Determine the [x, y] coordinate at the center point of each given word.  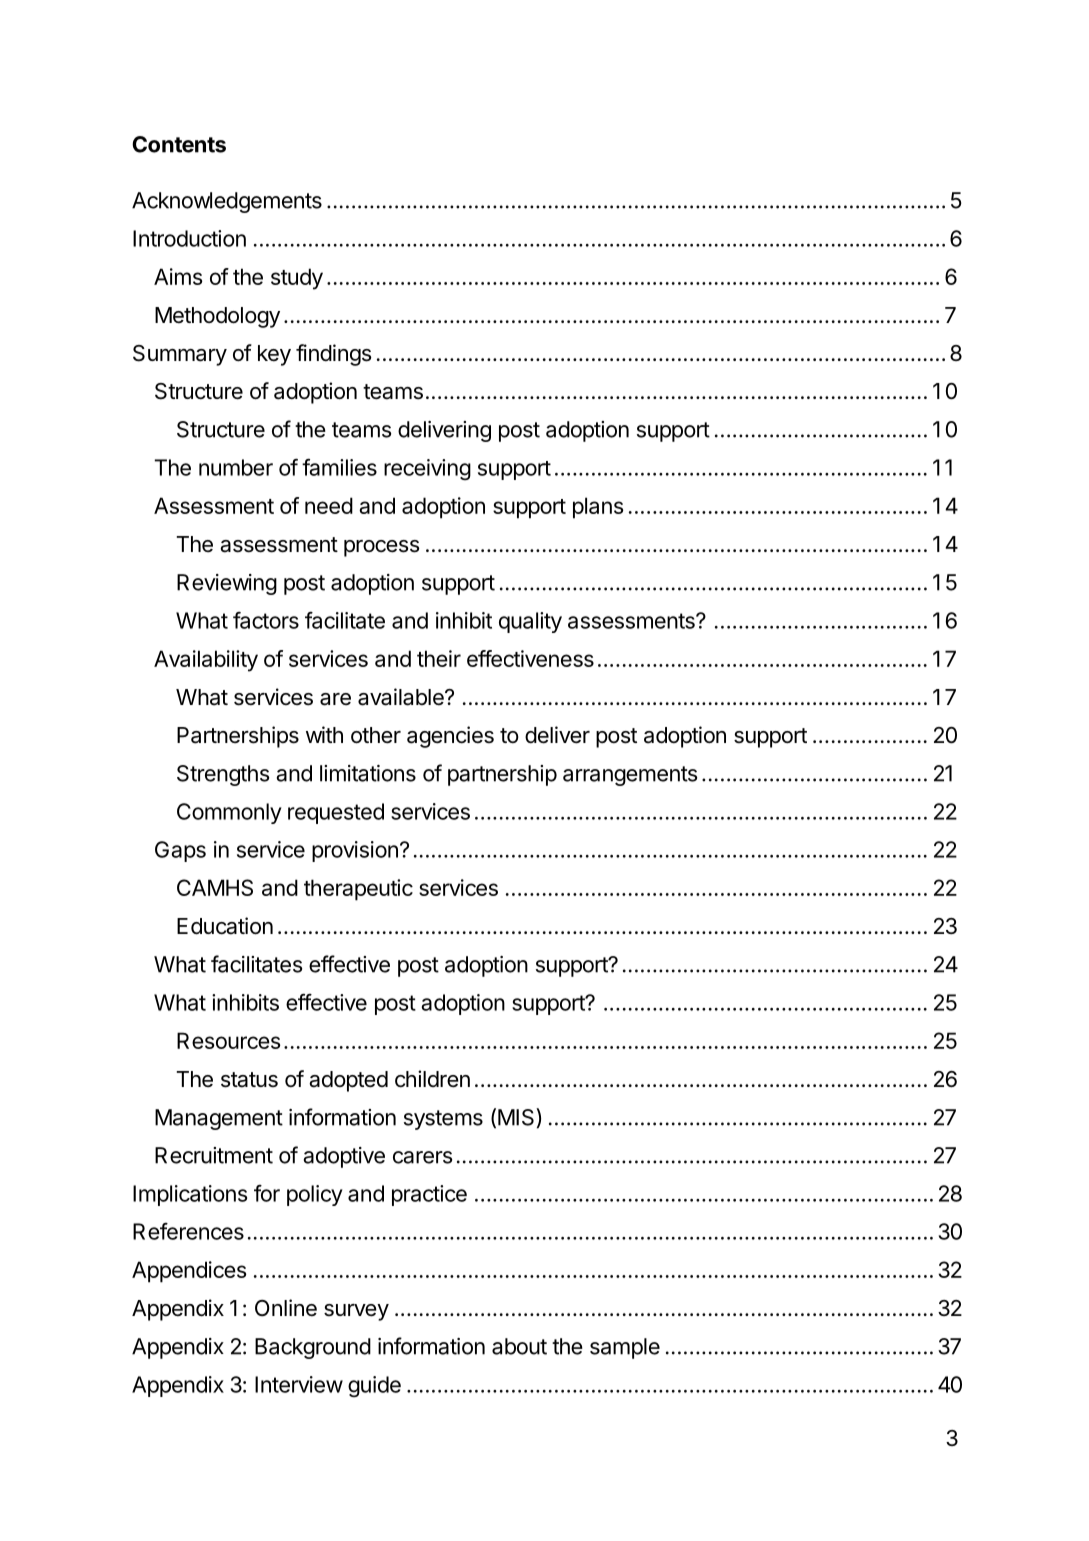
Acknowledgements [227, 202]
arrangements [630, 776]
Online [286, 1308]
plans [598, 508]
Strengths [223, 775]
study [297, 279]
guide [374, 1386]
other [376, 735]
